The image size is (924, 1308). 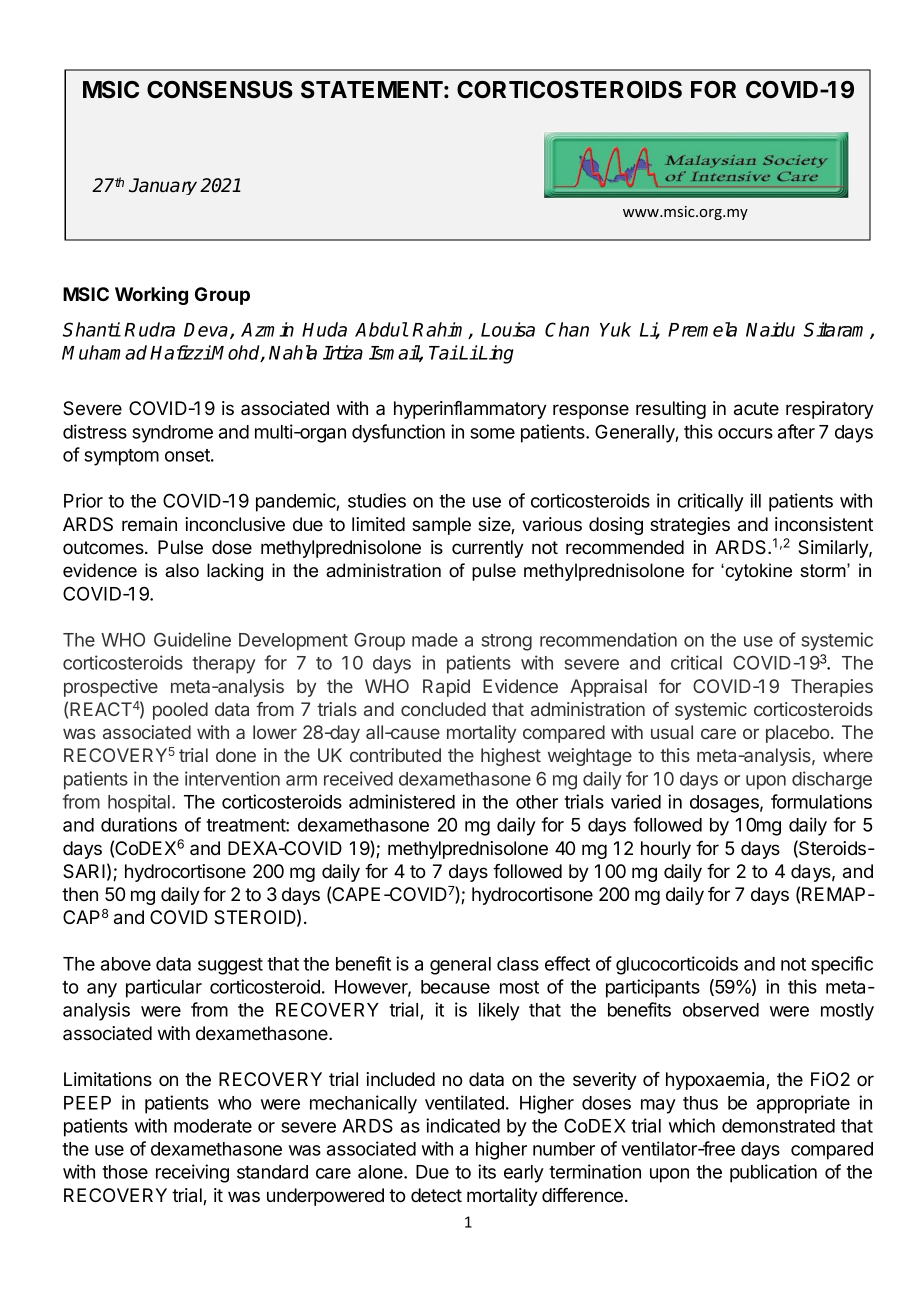 I want to click on Tai, so click(x=443, y=352).
